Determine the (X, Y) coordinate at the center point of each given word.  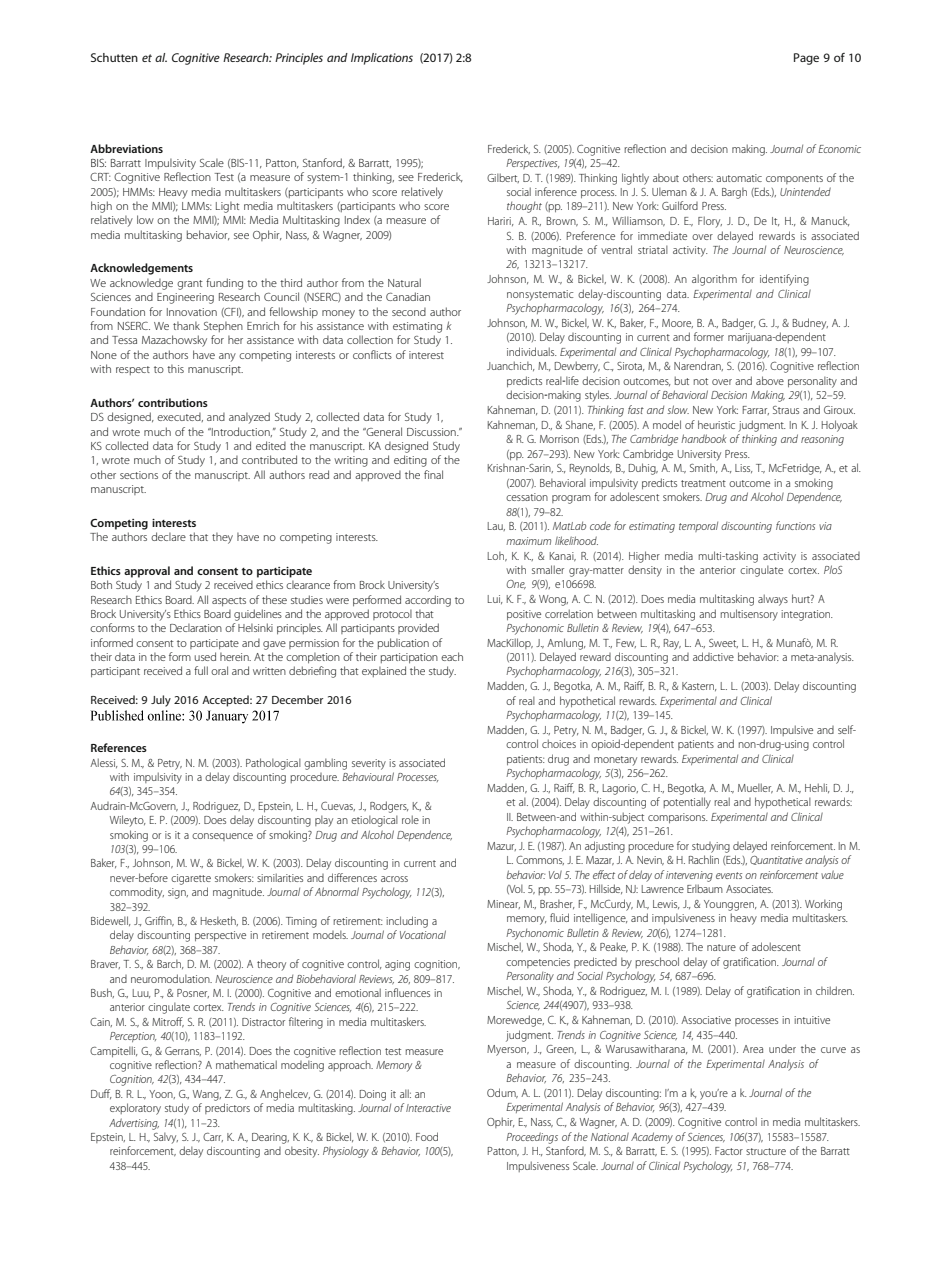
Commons (540, 860)
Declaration (196, 628)
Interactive (428, 1108)
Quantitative (776, 860)
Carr (213, 1137)
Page (806, 59)
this (175, 369)
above (770, 380)
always (773, 600)
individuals (532, 351)
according (428, 601)
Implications (382, 59)
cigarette (191, 879)
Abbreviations (126, 148)
